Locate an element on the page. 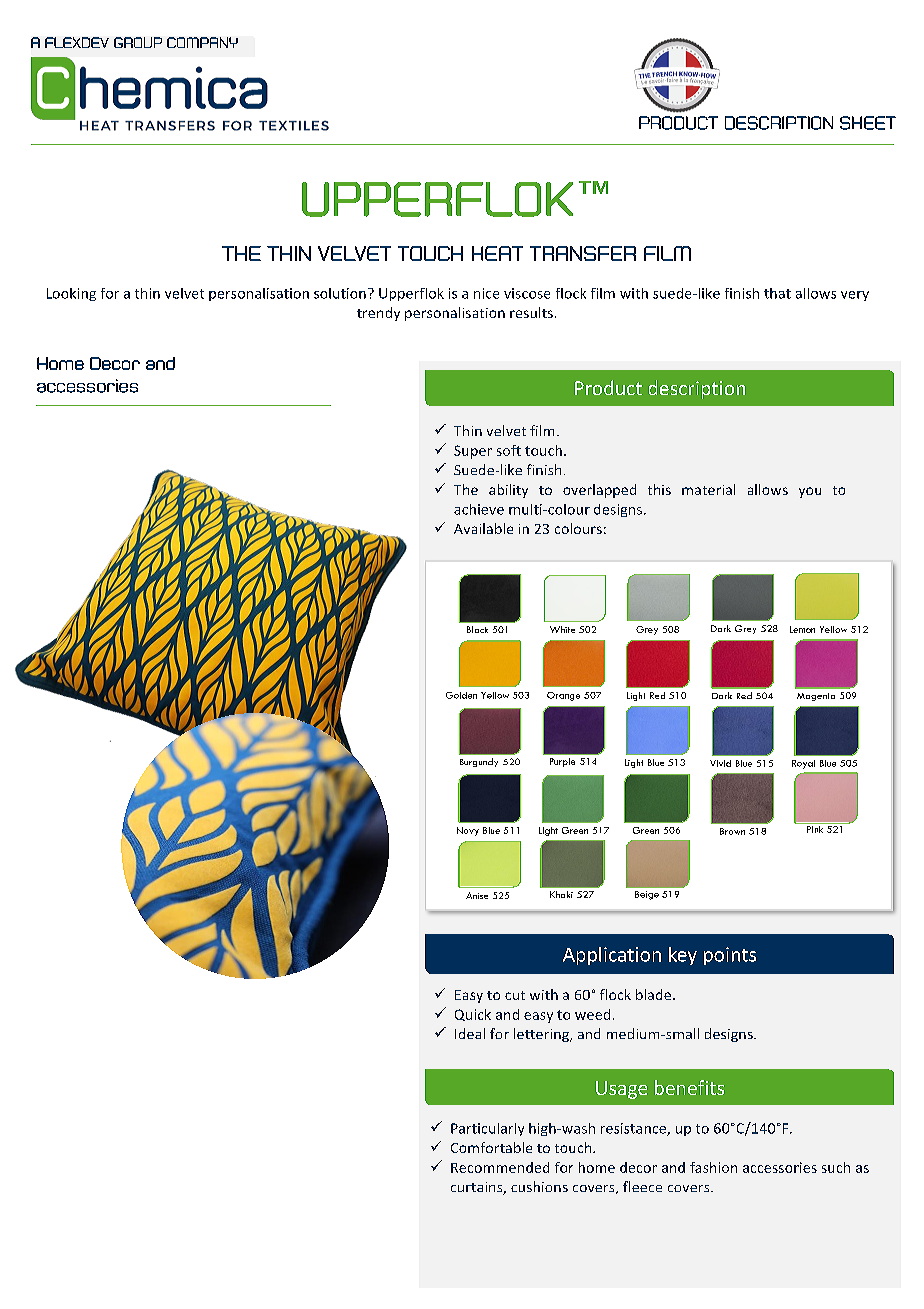 The height and width of the image is (1309, 924). Particularly is located at coordinates (487, 1129).
